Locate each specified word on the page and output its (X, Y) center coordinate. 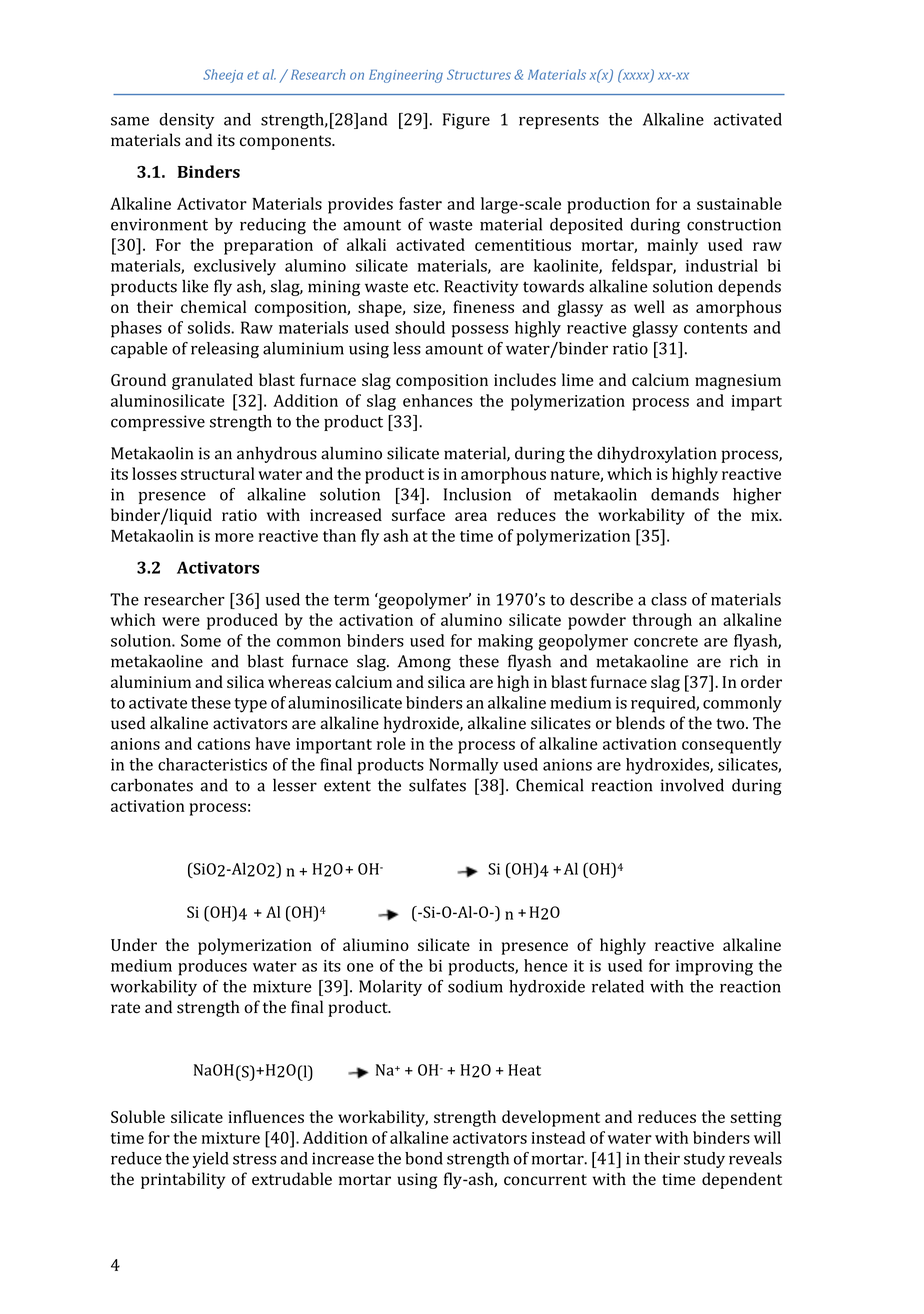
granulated (212, 381)
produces (212, 967)
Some (201, 640)
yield (211, 1160)
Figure (466, 121)
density (186, 121)
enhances (437, 400)
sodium (475, 986)
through (662, 621)
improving (714, 968)
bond (424, 1158)
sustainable (739, 203)
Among (424, 663)
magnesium (738, 382)
